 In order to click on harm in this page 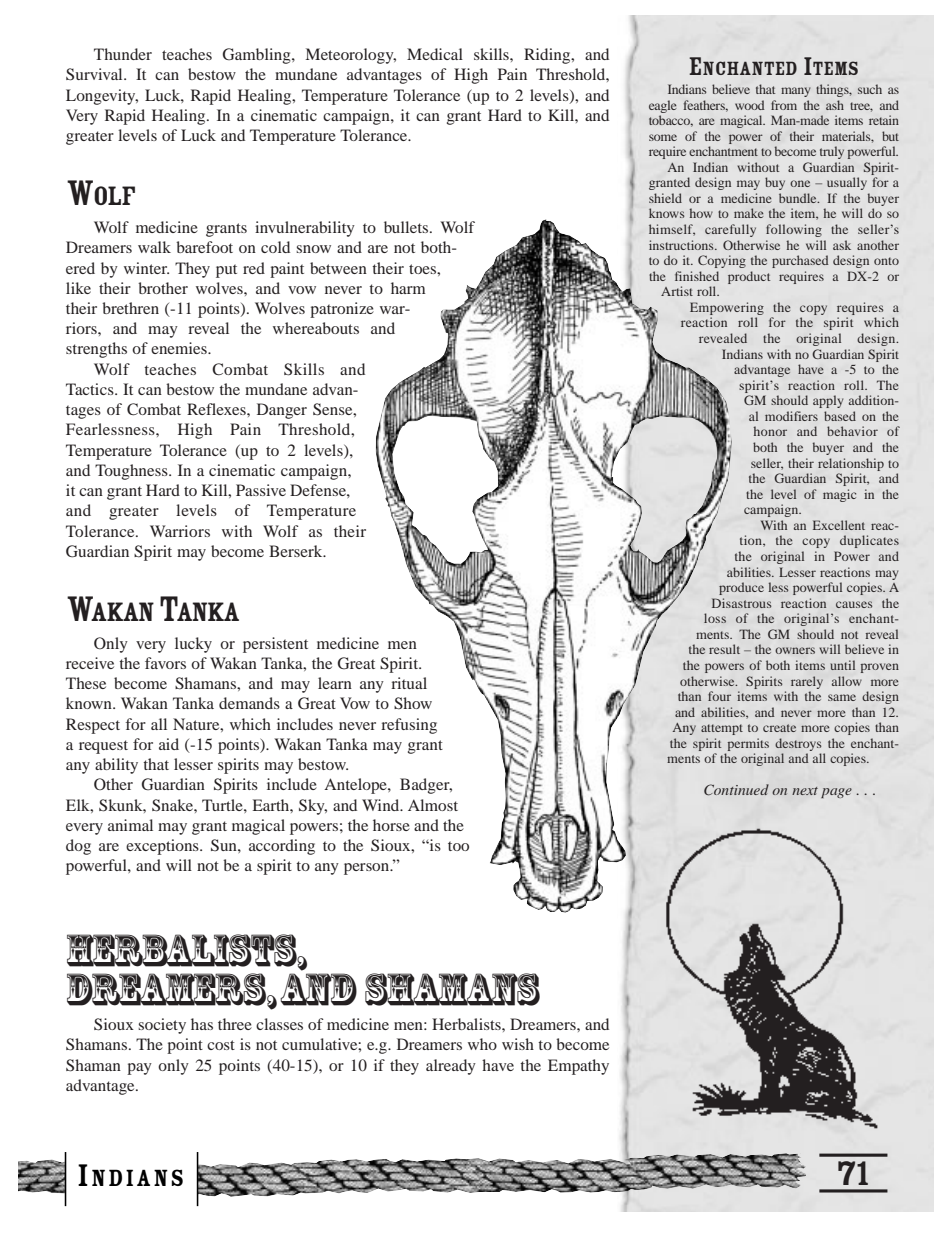, I will do `click(408, 288)`.
